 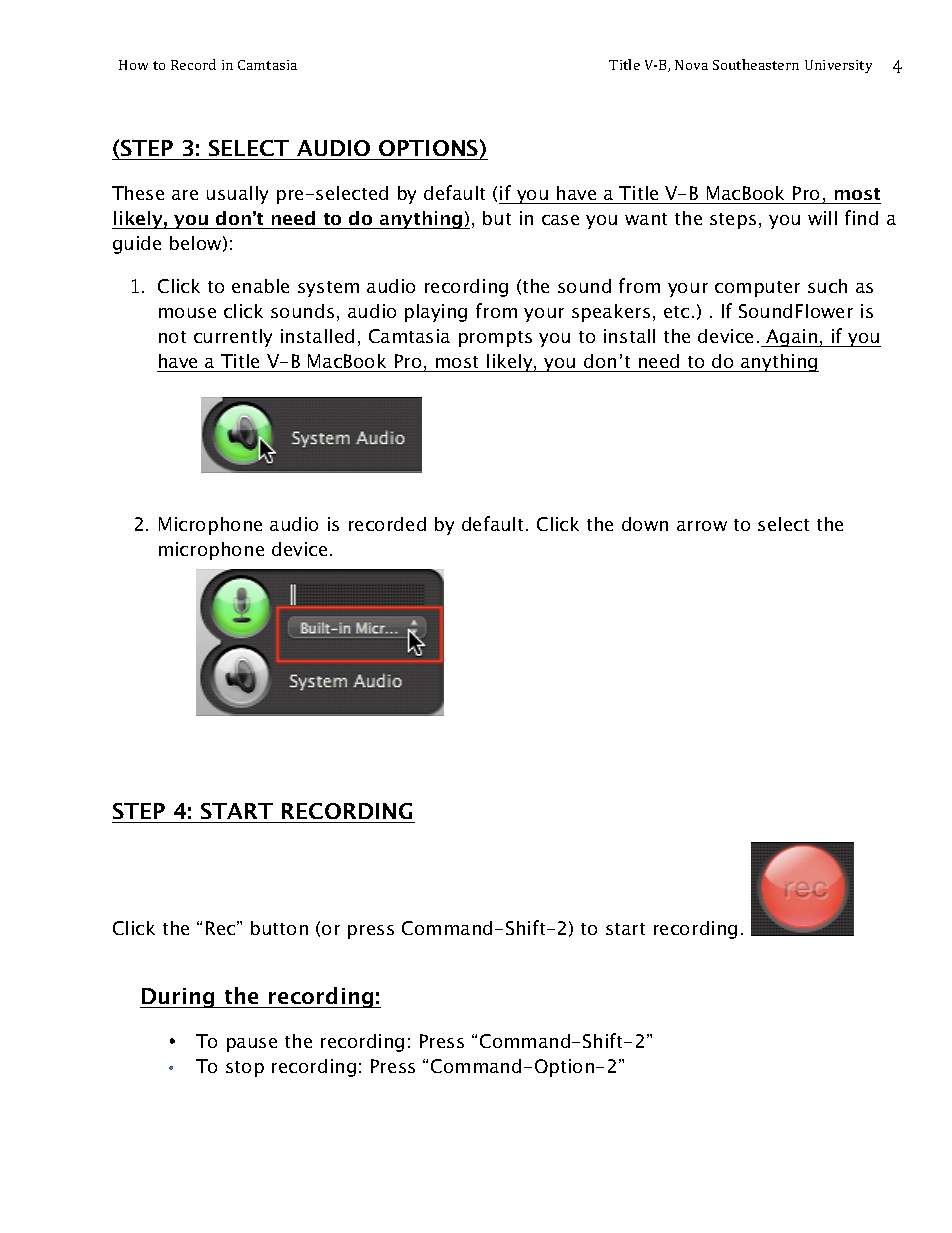 I want to click on usually, so click(x=237, y=195).
